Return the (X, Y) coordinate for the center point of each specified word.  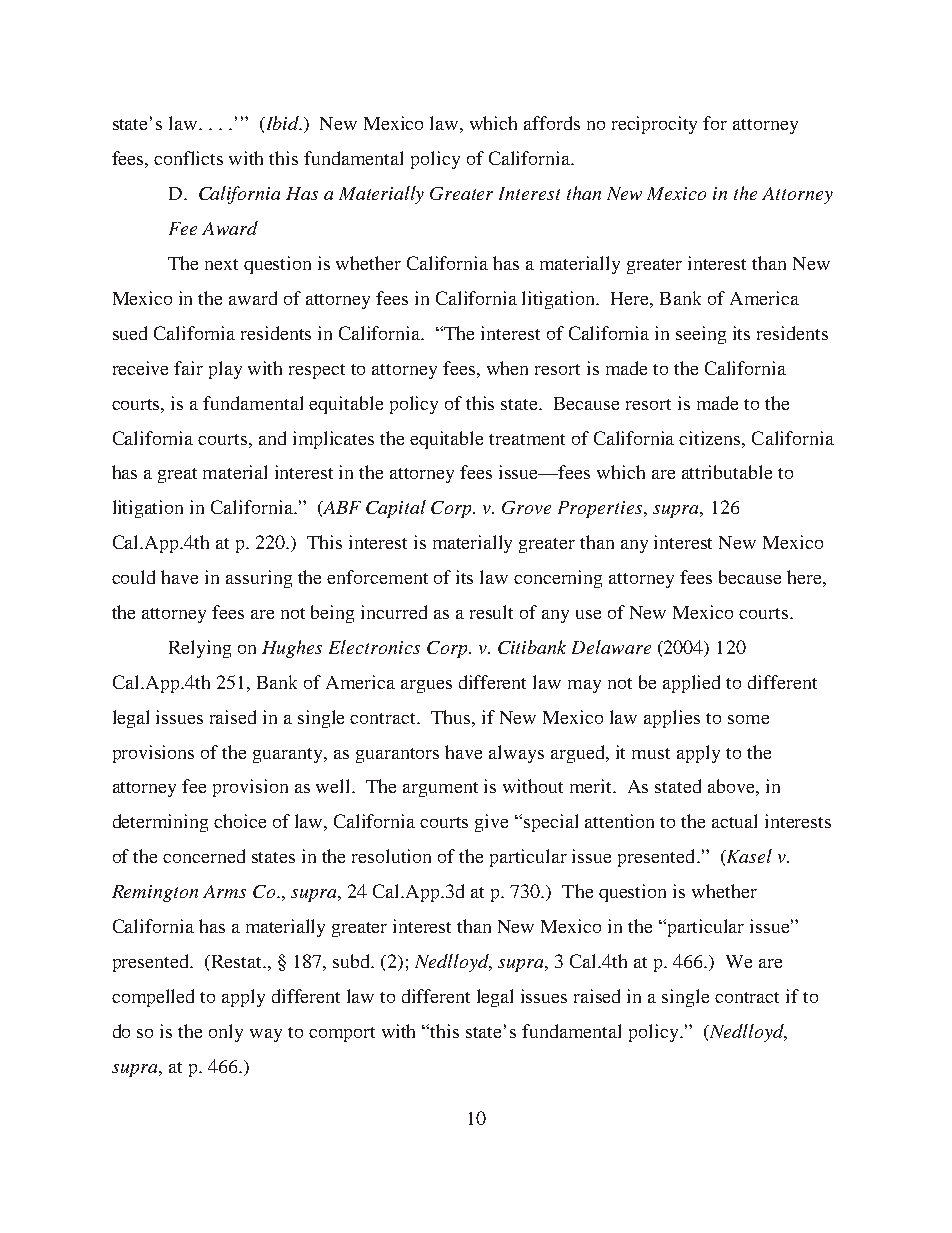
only (226, 1033)
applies (672, 719)
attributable (727, 472)
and (272, 438)
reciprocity (654, 125)
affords (552, 123)
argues (426, 686)
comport (342, 1034)
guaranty (289, 755)
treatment (527, 439)
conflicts (188, 158)
